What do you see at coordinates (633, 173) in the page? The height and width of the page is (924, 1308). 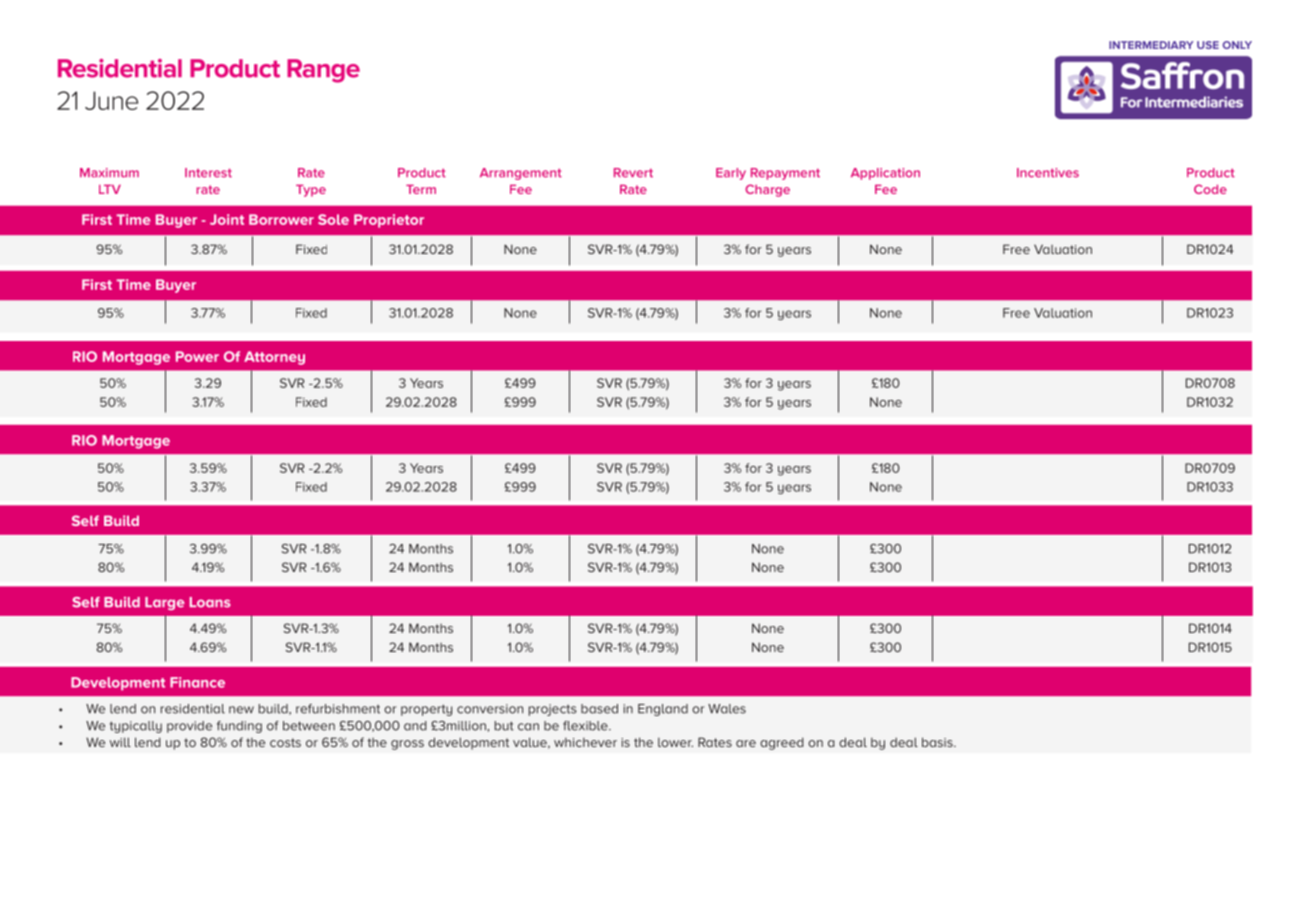 I see `Revert` at bounding box center [633, 173].
